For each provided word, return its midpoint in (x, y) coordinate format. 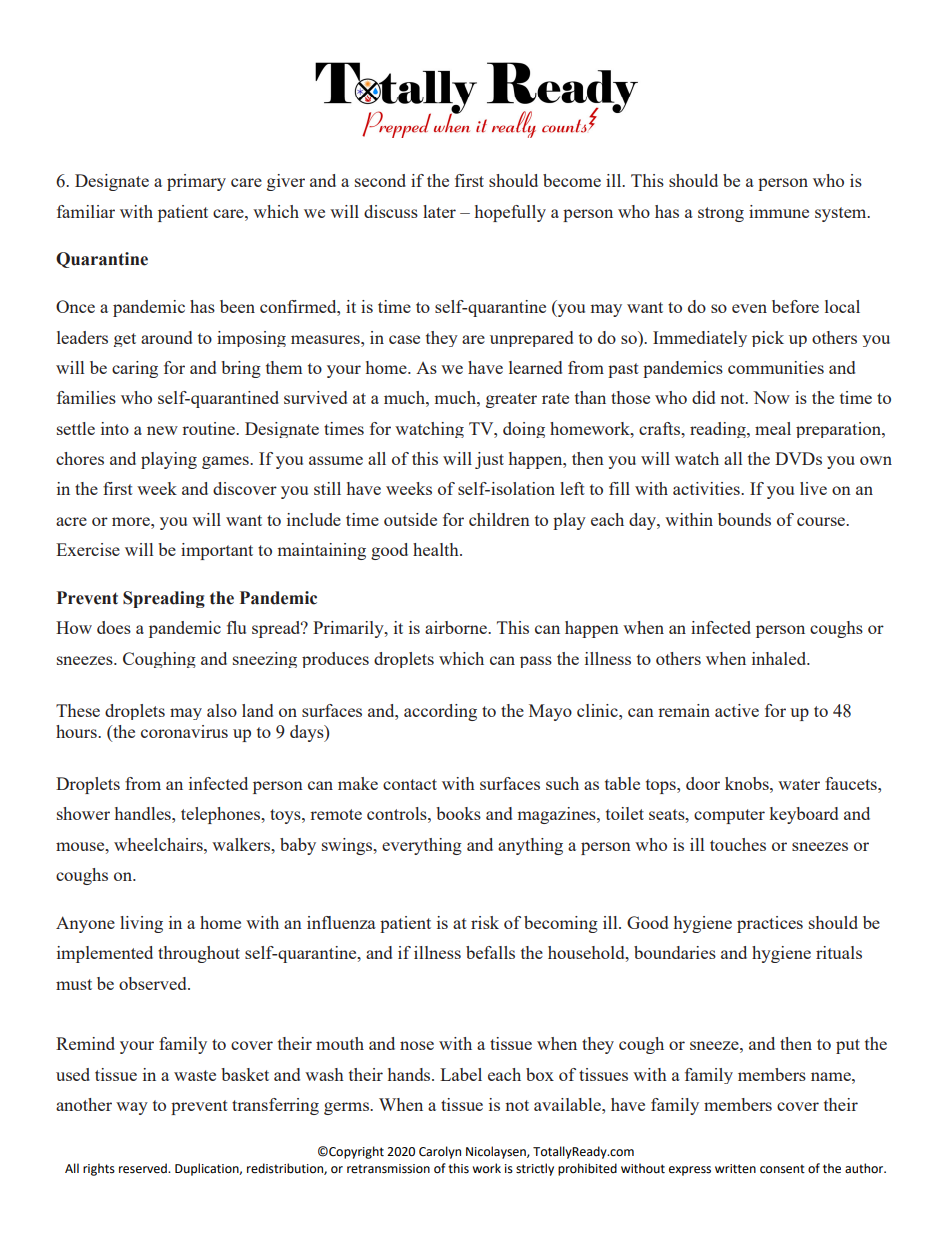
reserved (144, 1168)
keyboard (803, 815)
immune (779, 211)
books (458, 813)
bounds (744, 519)
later (439, 211)
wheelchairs (159, 844)
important (217, 551)
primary (196, 182)
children (499, 519)
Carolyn (440, 1152)
